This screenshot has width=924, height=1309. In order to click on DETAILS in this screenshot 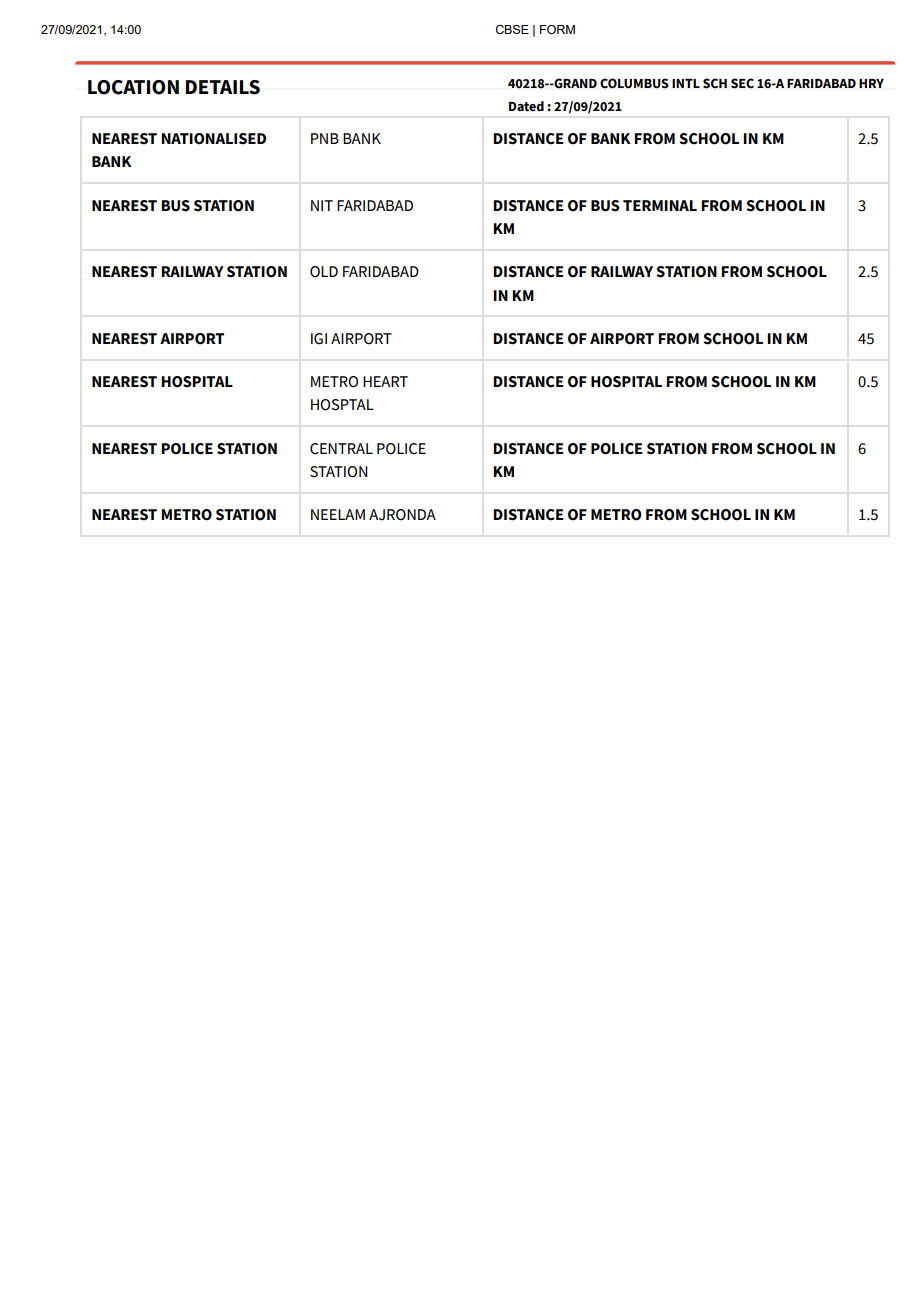, I will do `click(222, 87)`.
